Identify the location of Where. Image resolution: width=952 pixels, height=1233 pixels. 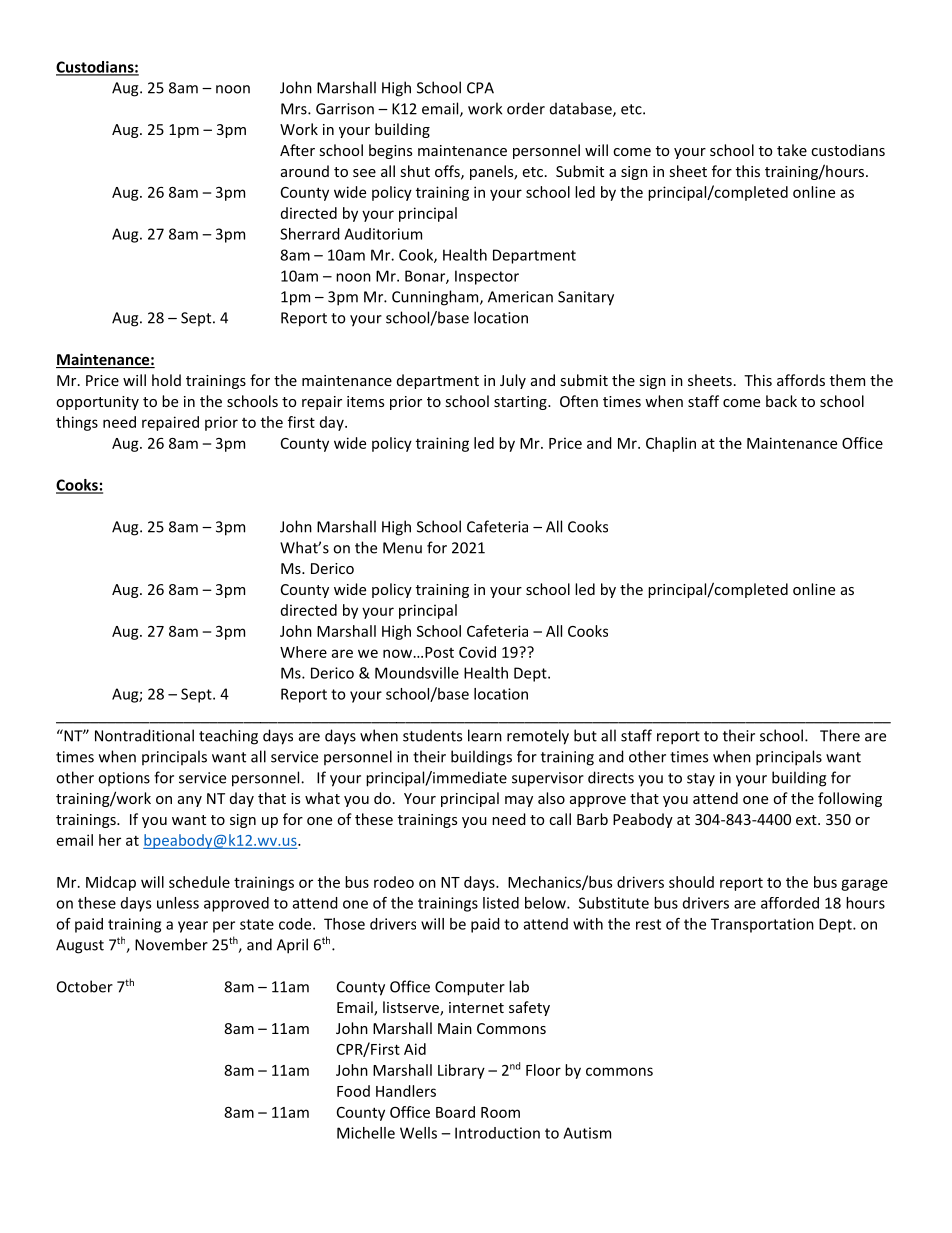
(303, 652).
